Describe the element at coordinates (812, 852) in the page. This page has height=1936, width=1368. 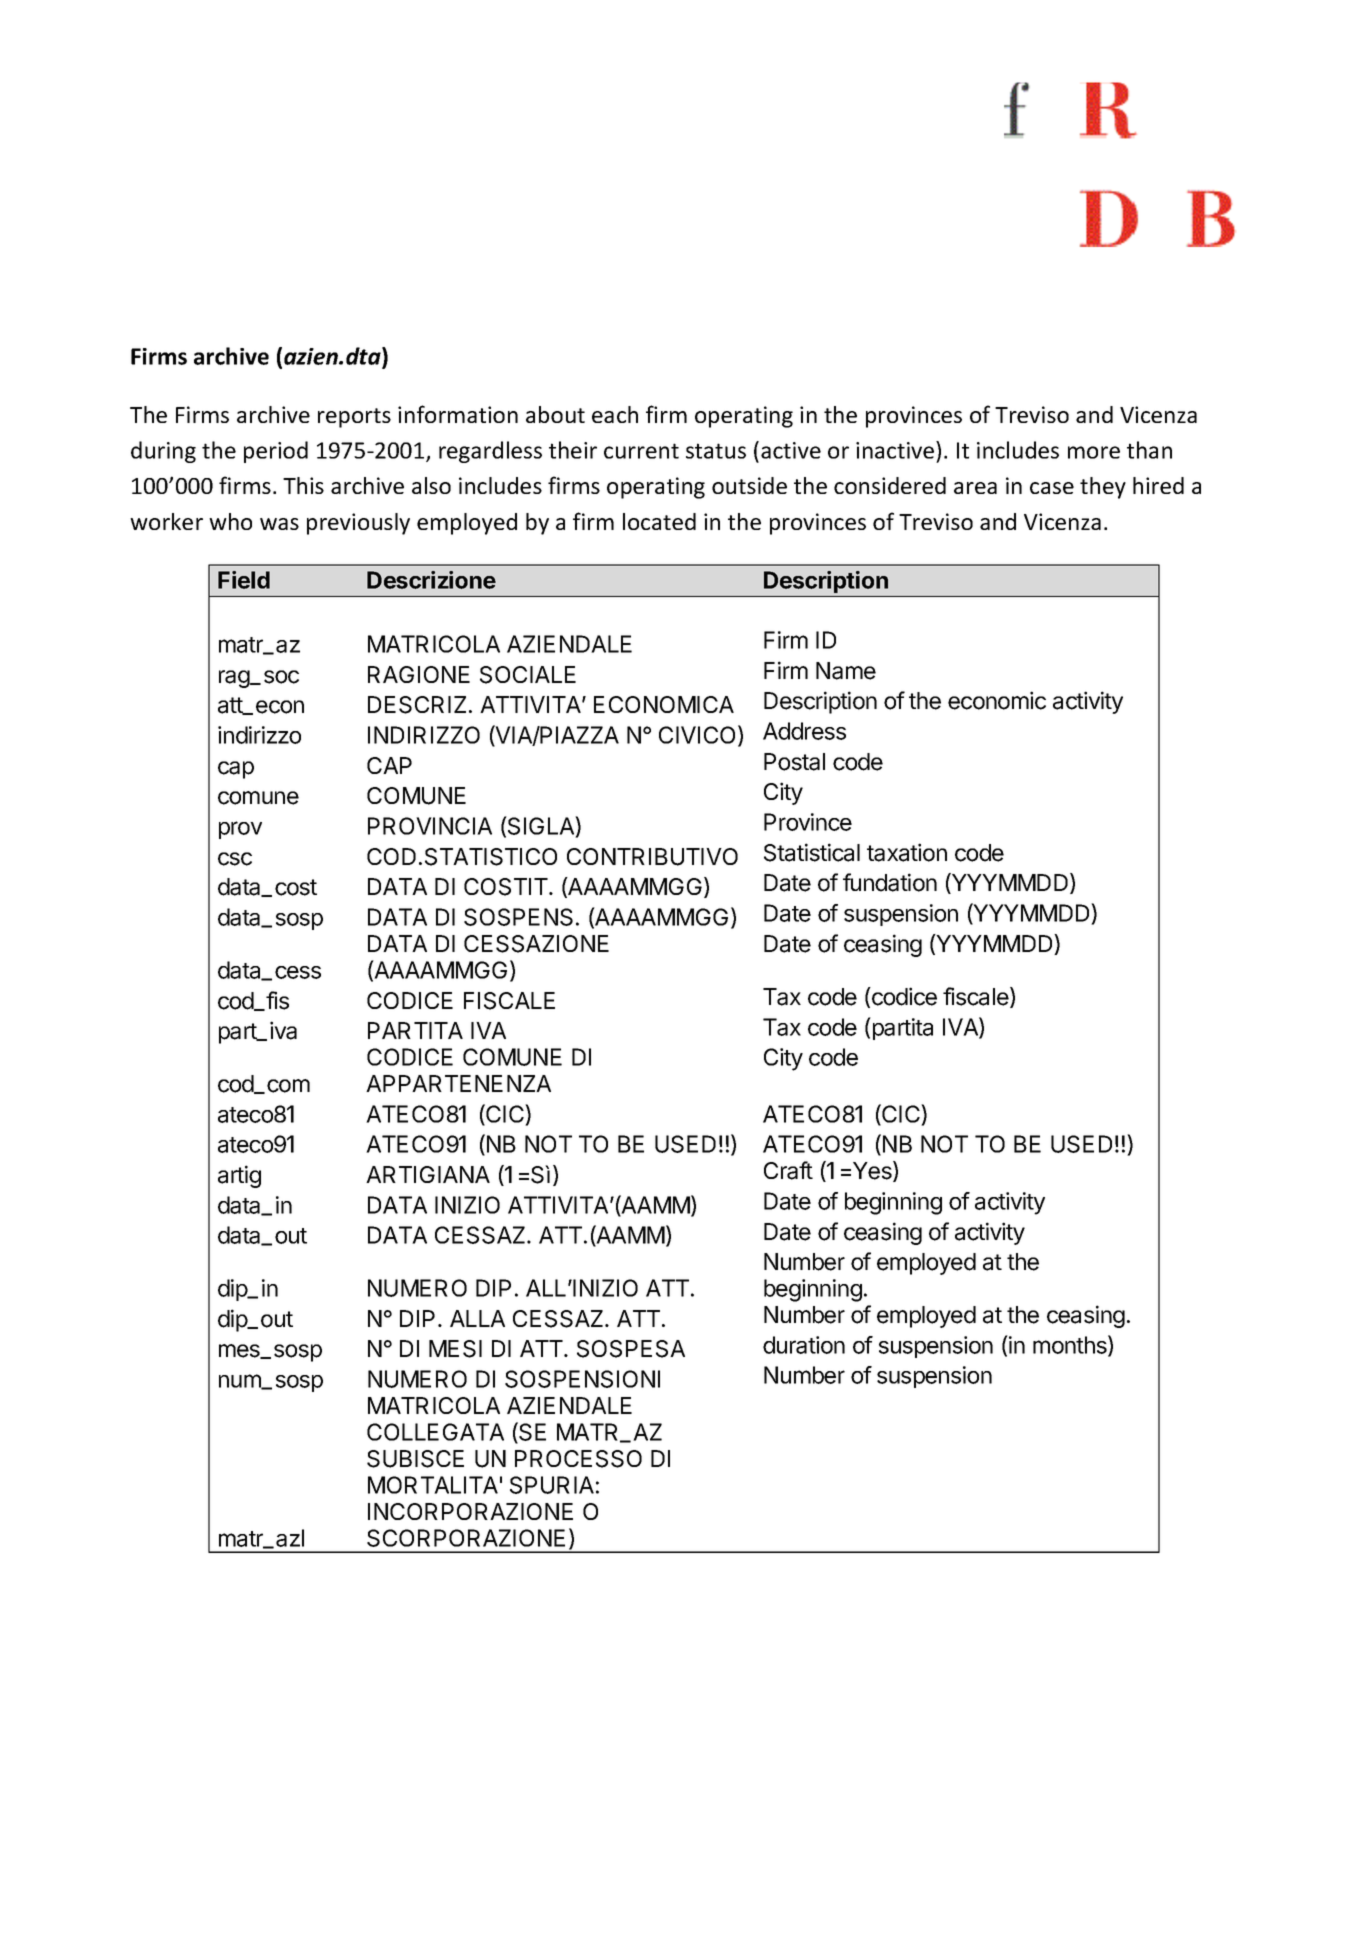
I see `Statistical` at that location.
